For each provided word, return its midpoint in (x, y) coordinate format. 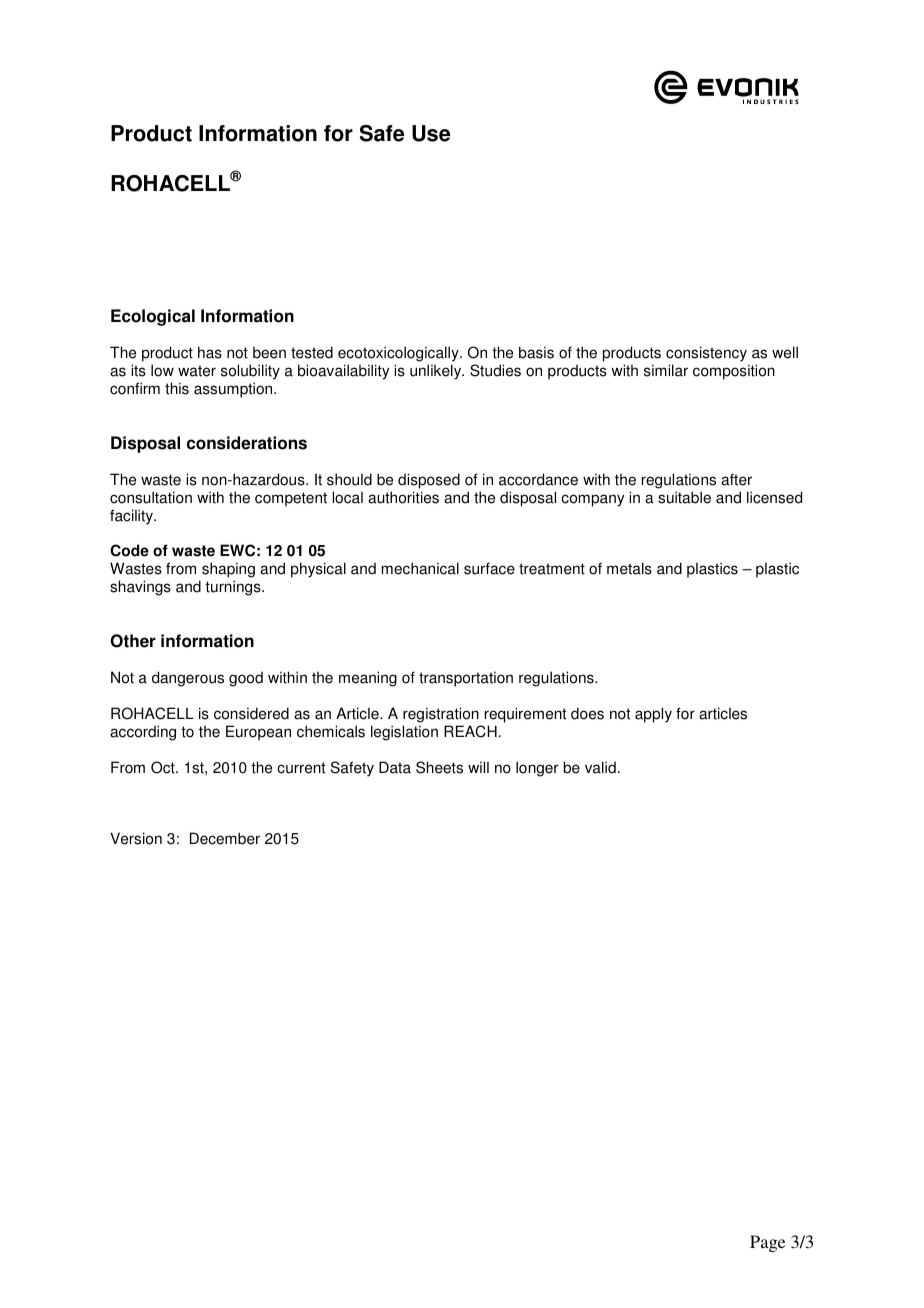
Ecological (153, 317)
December (225, 838)
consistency (706, 354)
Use (431, 133)
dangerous (188, 679)
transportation (466, 679)
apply (653, 715)
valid (600, 767)
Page (767, 1243)
